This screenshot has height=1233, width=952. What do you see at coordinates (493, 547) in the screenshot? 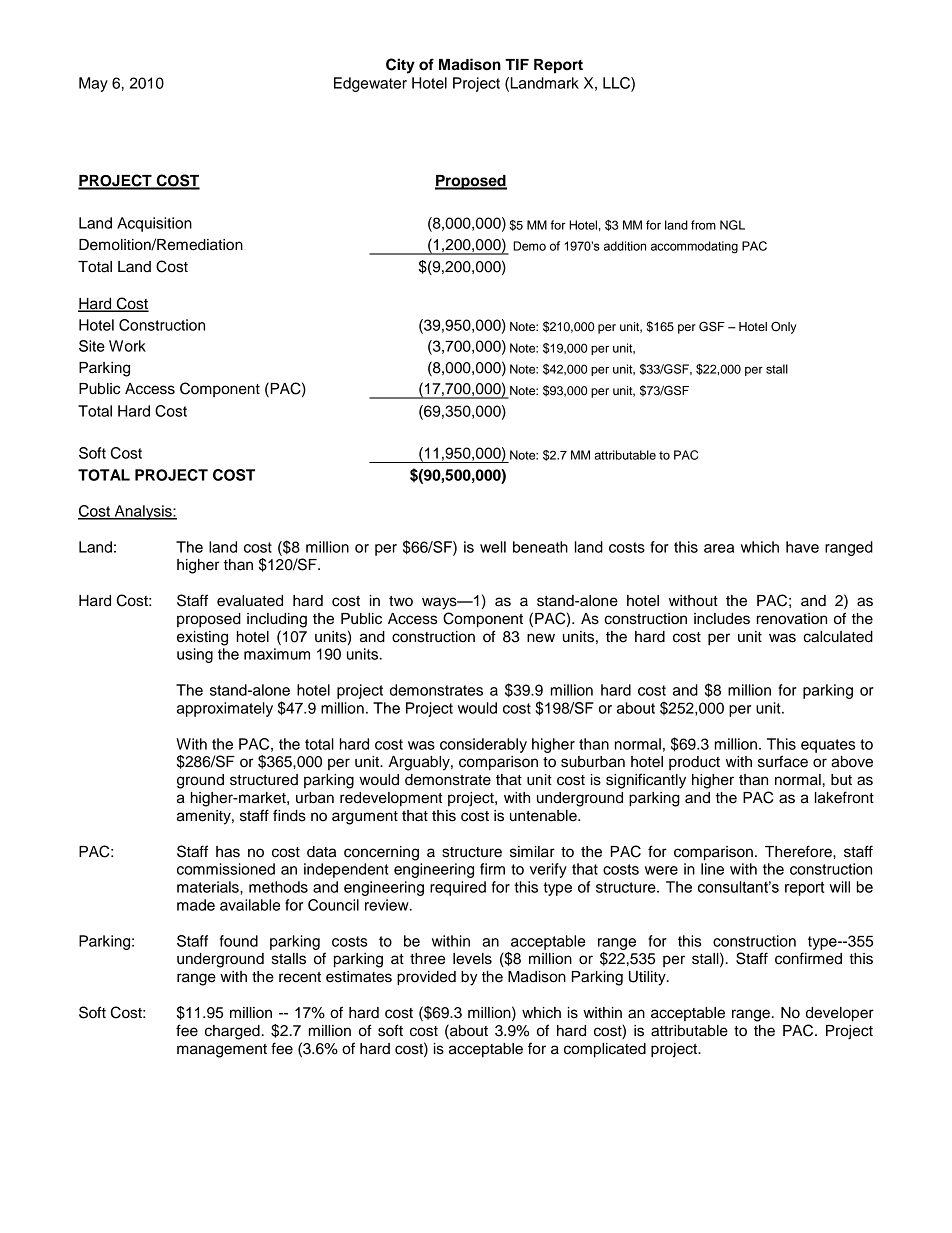
I see `well` at bounding box center [493, 547].
